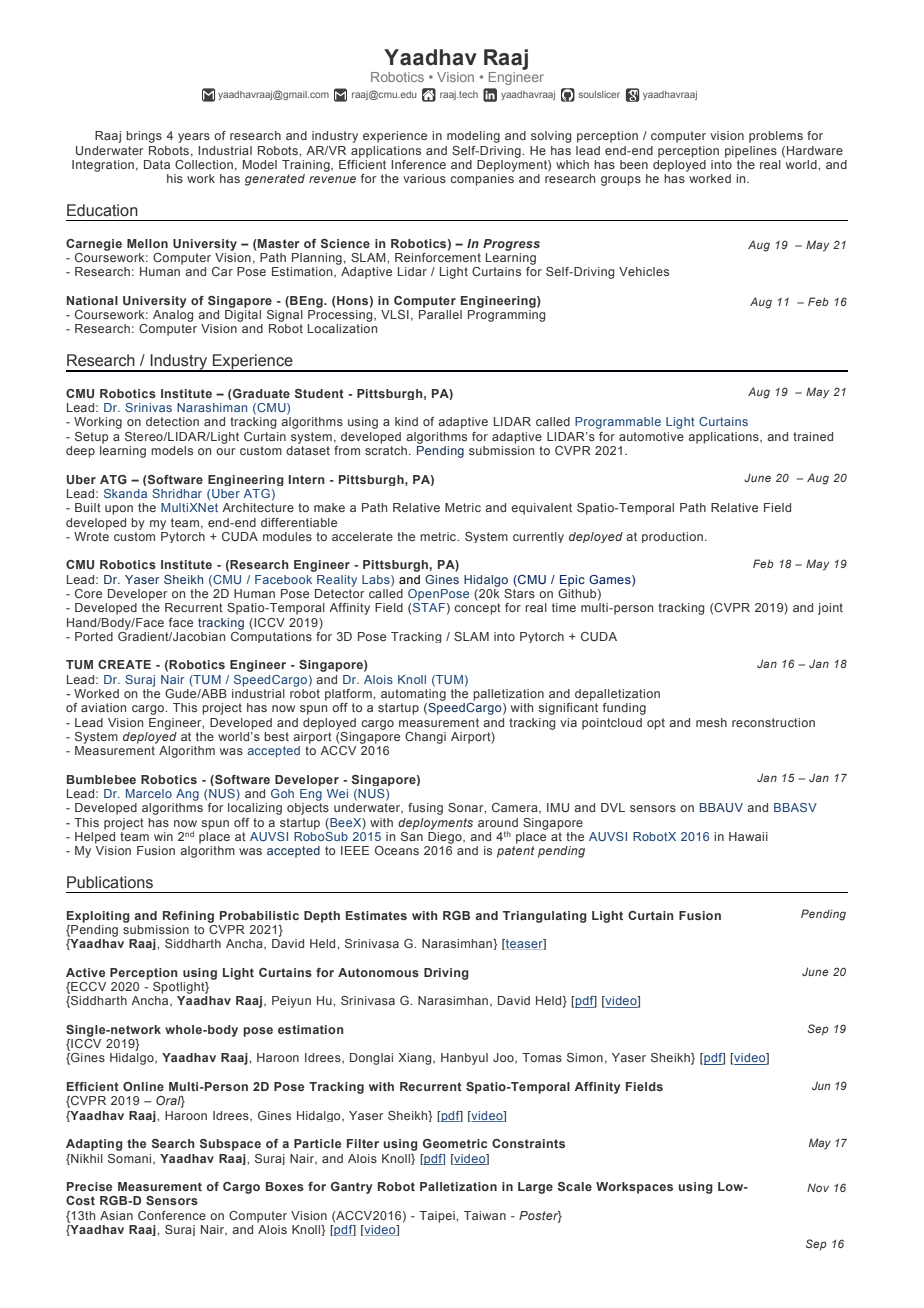 The image size is (924, 1308). Describe the element at coordinates (751, 152) in the document. I see `pipelines` at that location.
